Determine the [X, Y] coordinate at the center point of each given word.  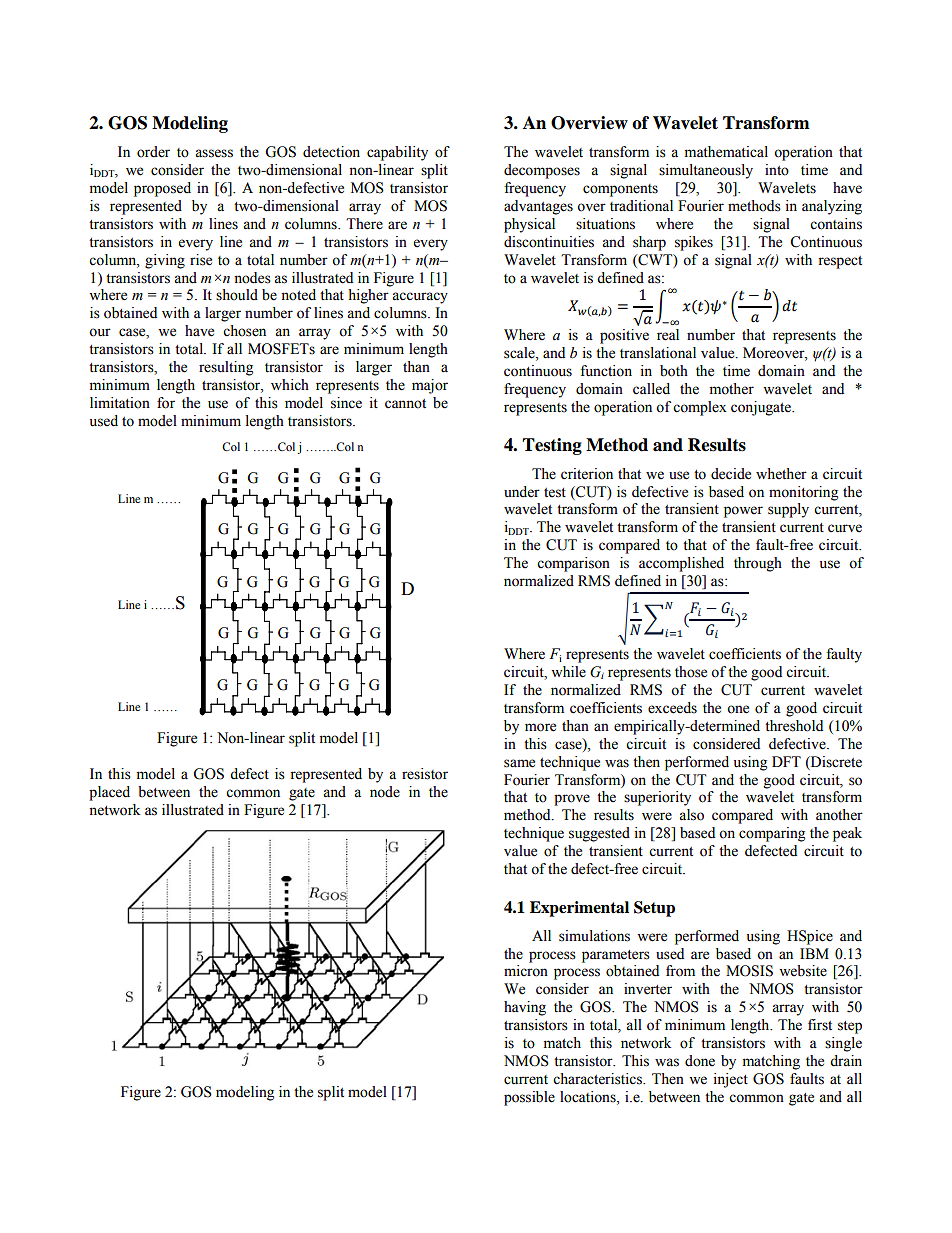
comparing [772, 834]
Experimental [579, 909]
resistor [425, 774]
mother [732, 389]
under [522, 492]
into [777, 170]
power [743, 512]
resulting [226, 368]
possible [529, 1098]
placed [109, 793]
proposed [162, 189]
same [519, 763]
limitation [120, 403]
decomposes [542, 171]
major [430, 386]
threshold [794, 726]
